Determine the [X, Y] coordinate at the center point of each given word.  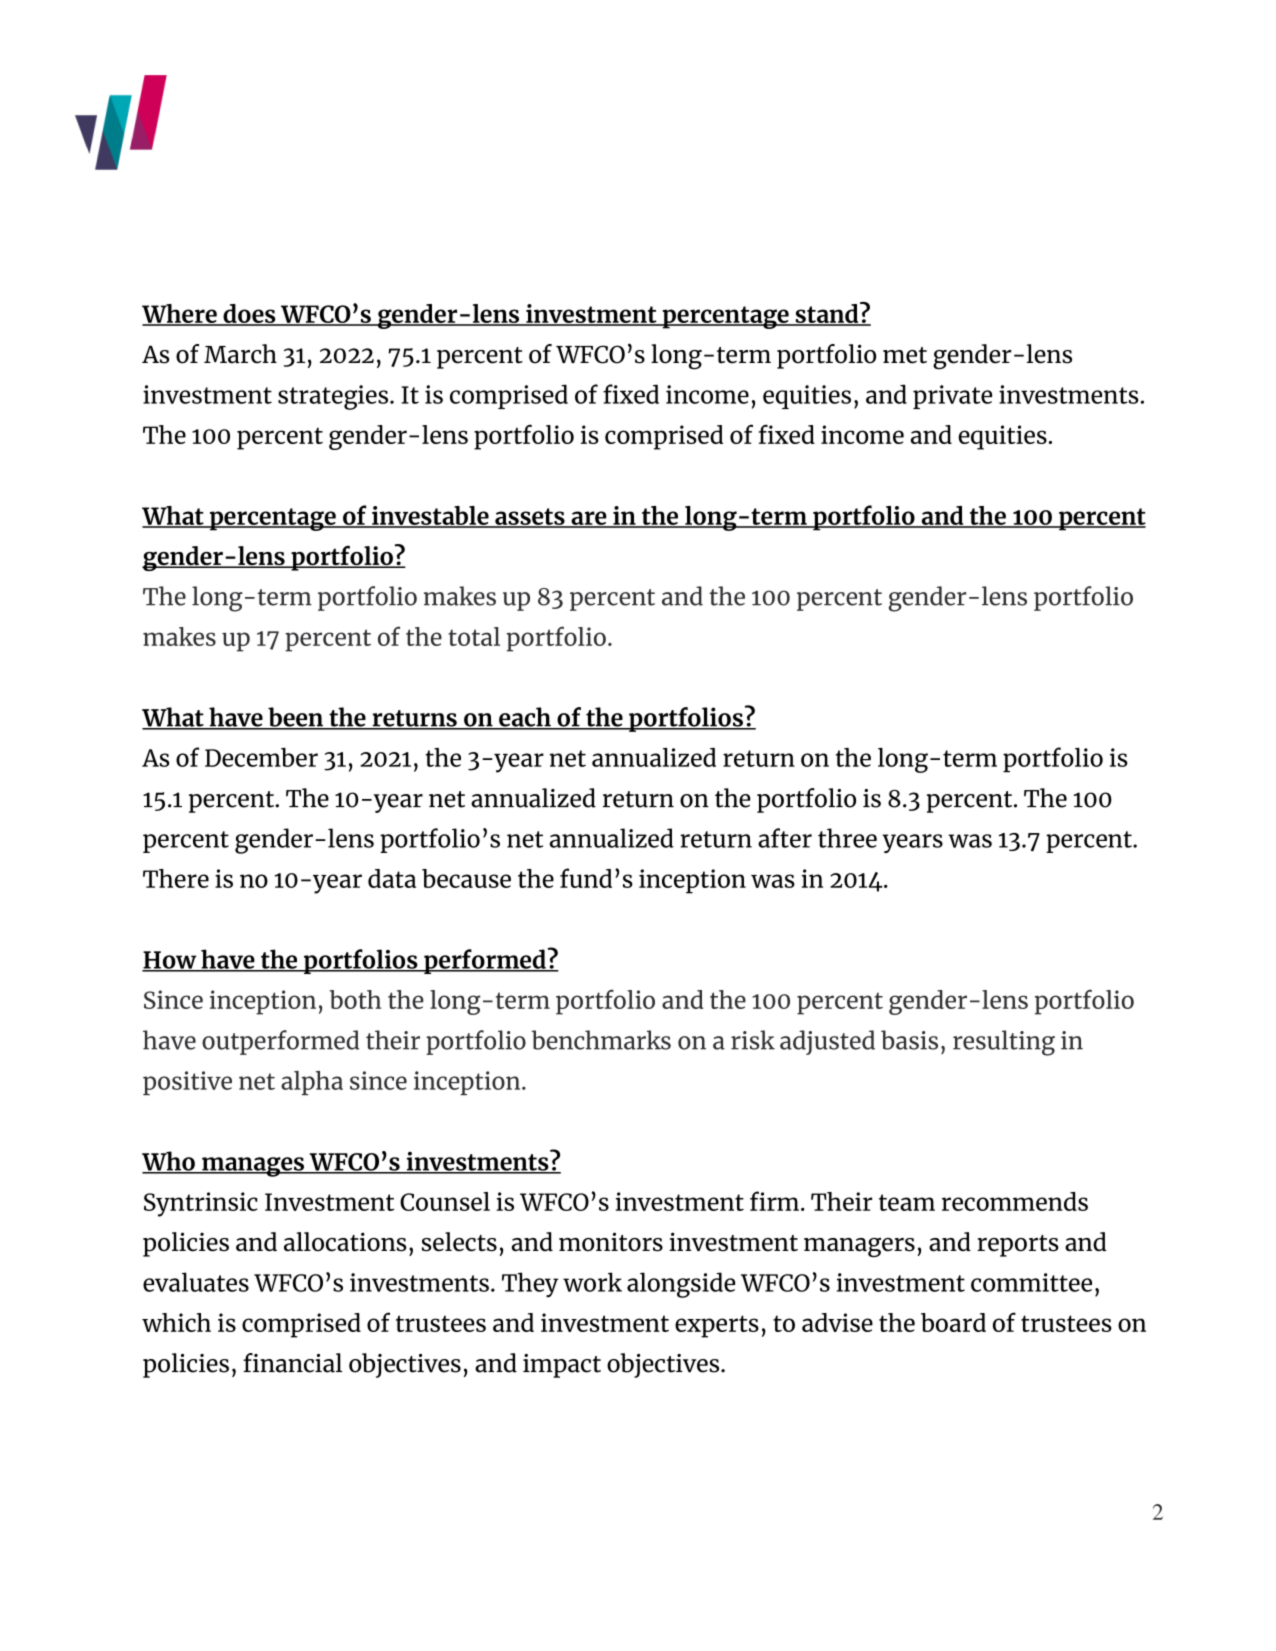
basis [909, 1040]
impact [562, 1366]
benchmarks [601, 1040]
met [905, 355]
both [355, 999]
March [240, 354]
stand [827, 313]
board [953, 1322]
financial [292, 1363]
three [847, 838]
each [525, 718]
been [295, 718]
